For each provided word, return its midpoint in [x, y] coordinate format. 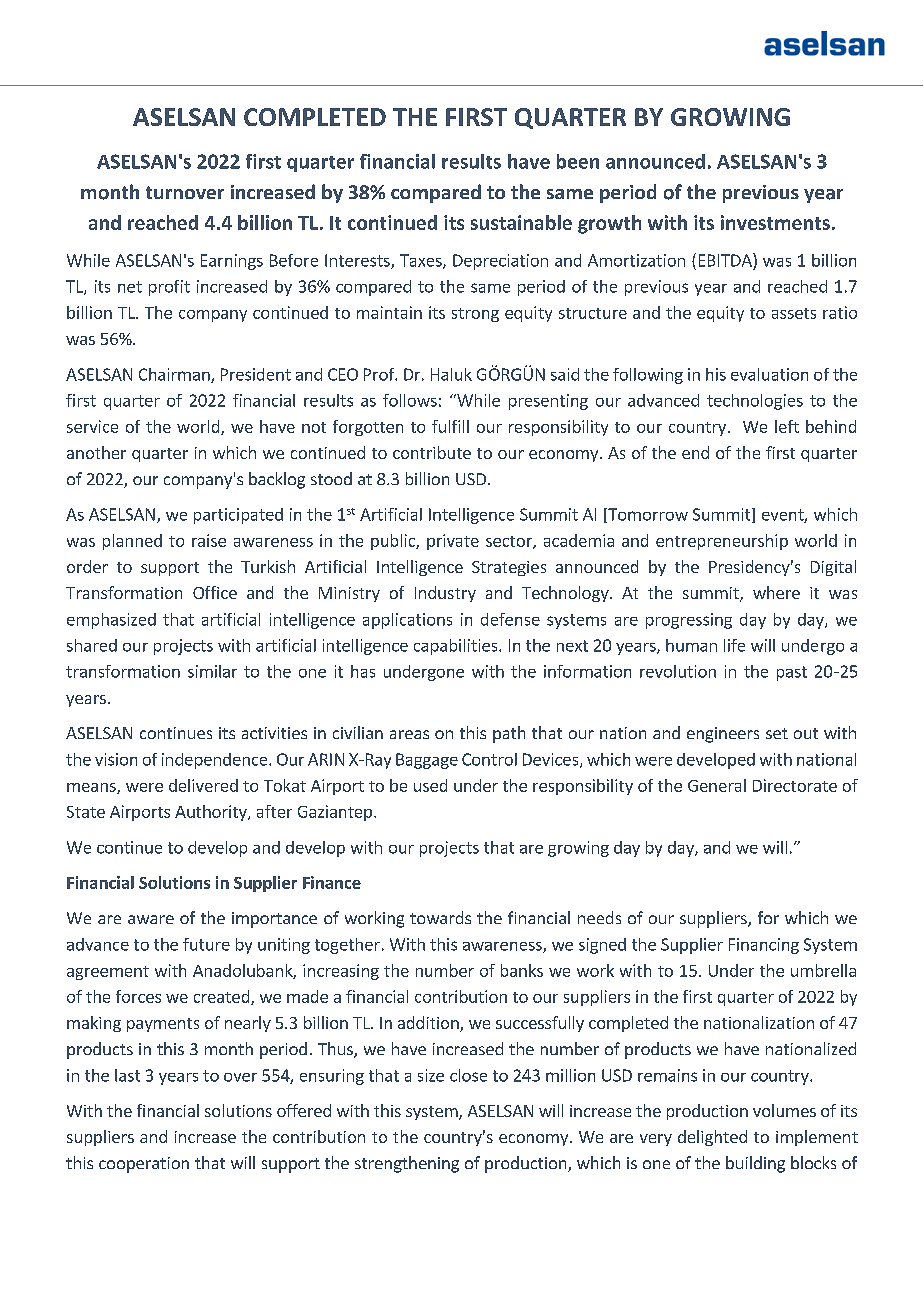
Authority [212, 813]
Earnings [232, 262]
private [453, 542]
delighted [712, 1138]
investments [775, 222]
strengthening [407, 1164]
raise [209, 540]
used [430, 785]
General [717, 785]
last [127, 1075]
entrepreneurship [722, 542]
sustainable [521, 222]
